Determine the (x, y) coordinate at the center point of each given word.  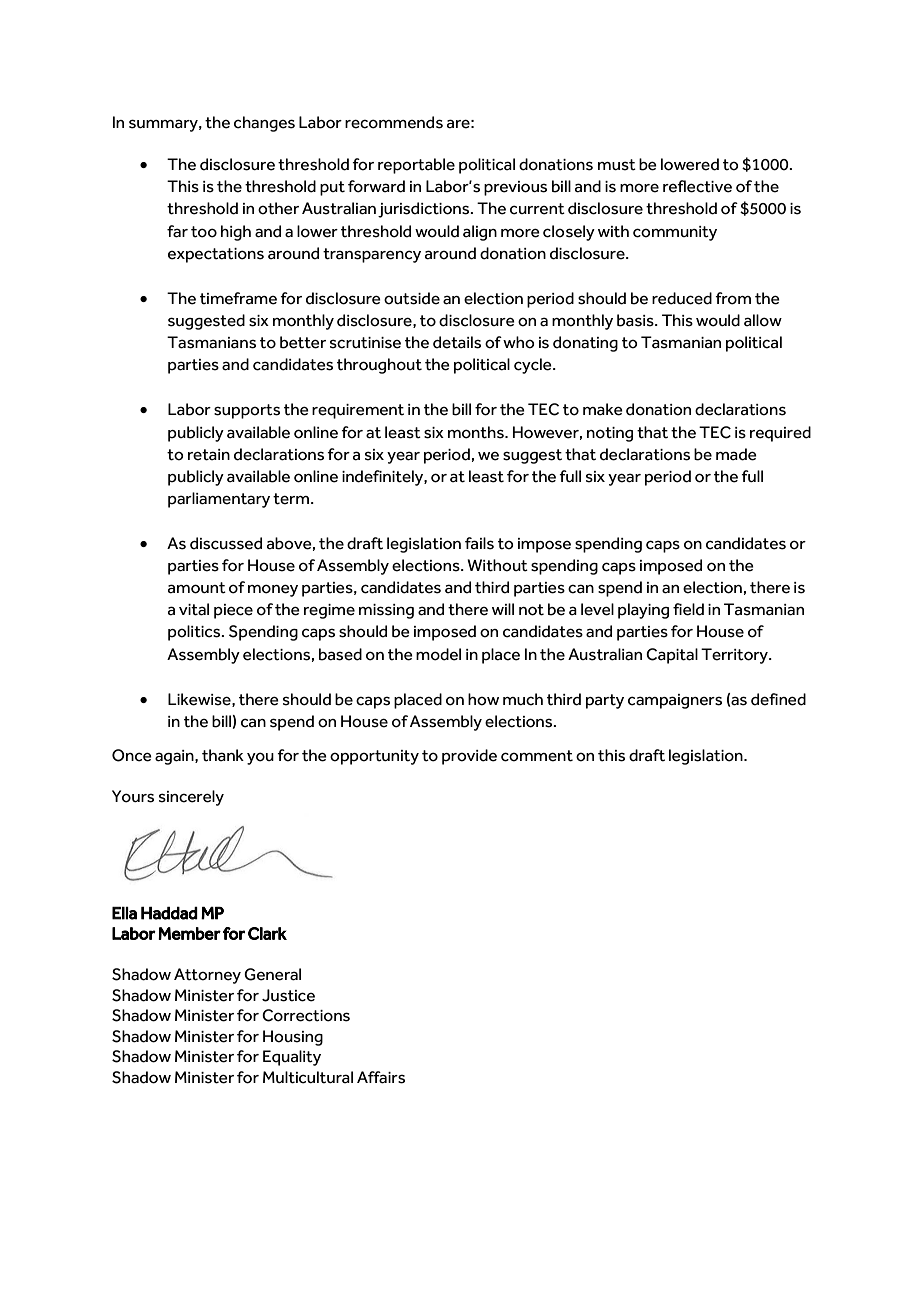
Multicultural (308, 1077)
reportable (416, 166)
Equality (292, 1058)
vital (194, 609)
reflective (697, 186)
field (688, 609)
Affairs (381, 1077)
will (503, 609)
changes (264, 124)
